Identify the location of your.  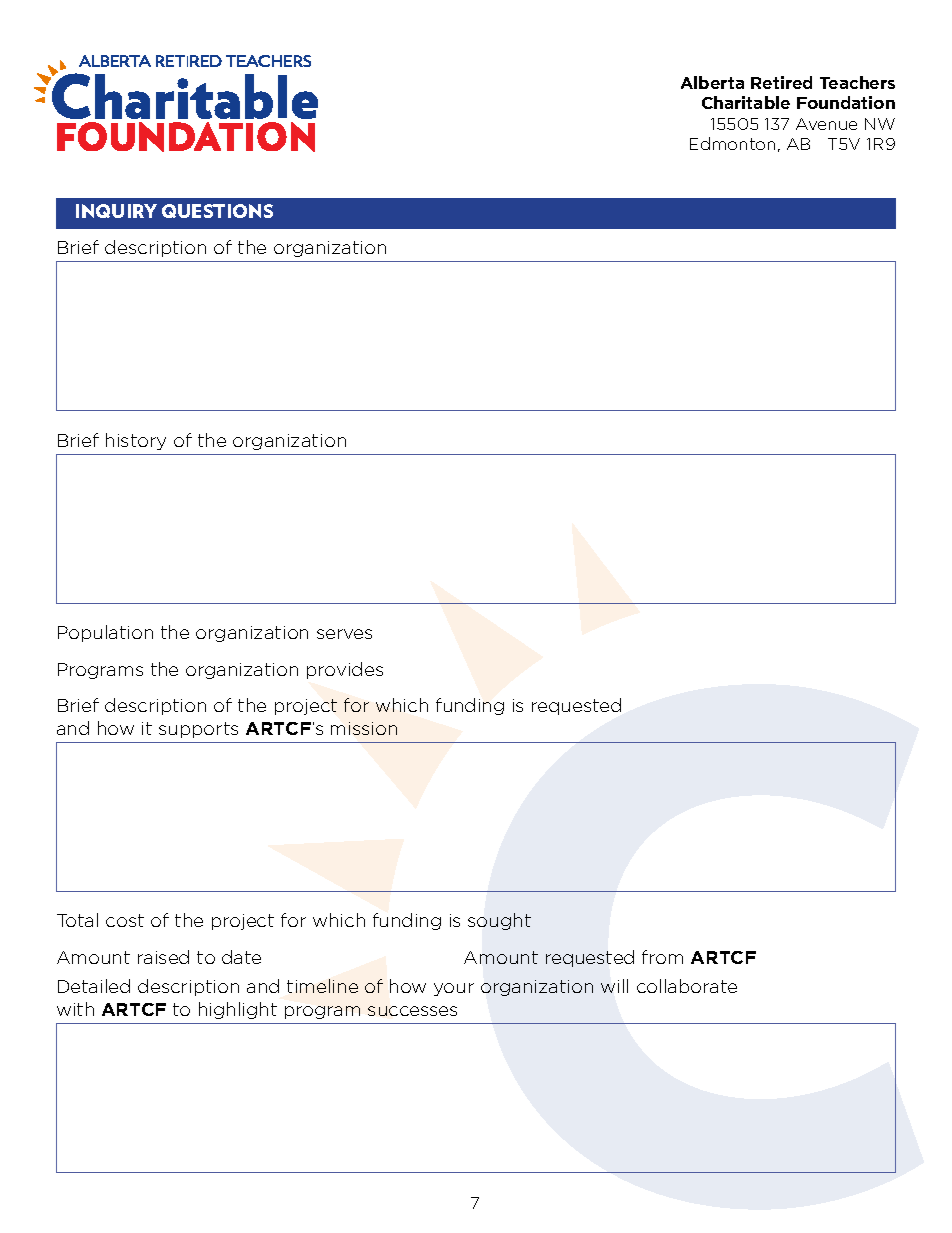
(454, 989).
